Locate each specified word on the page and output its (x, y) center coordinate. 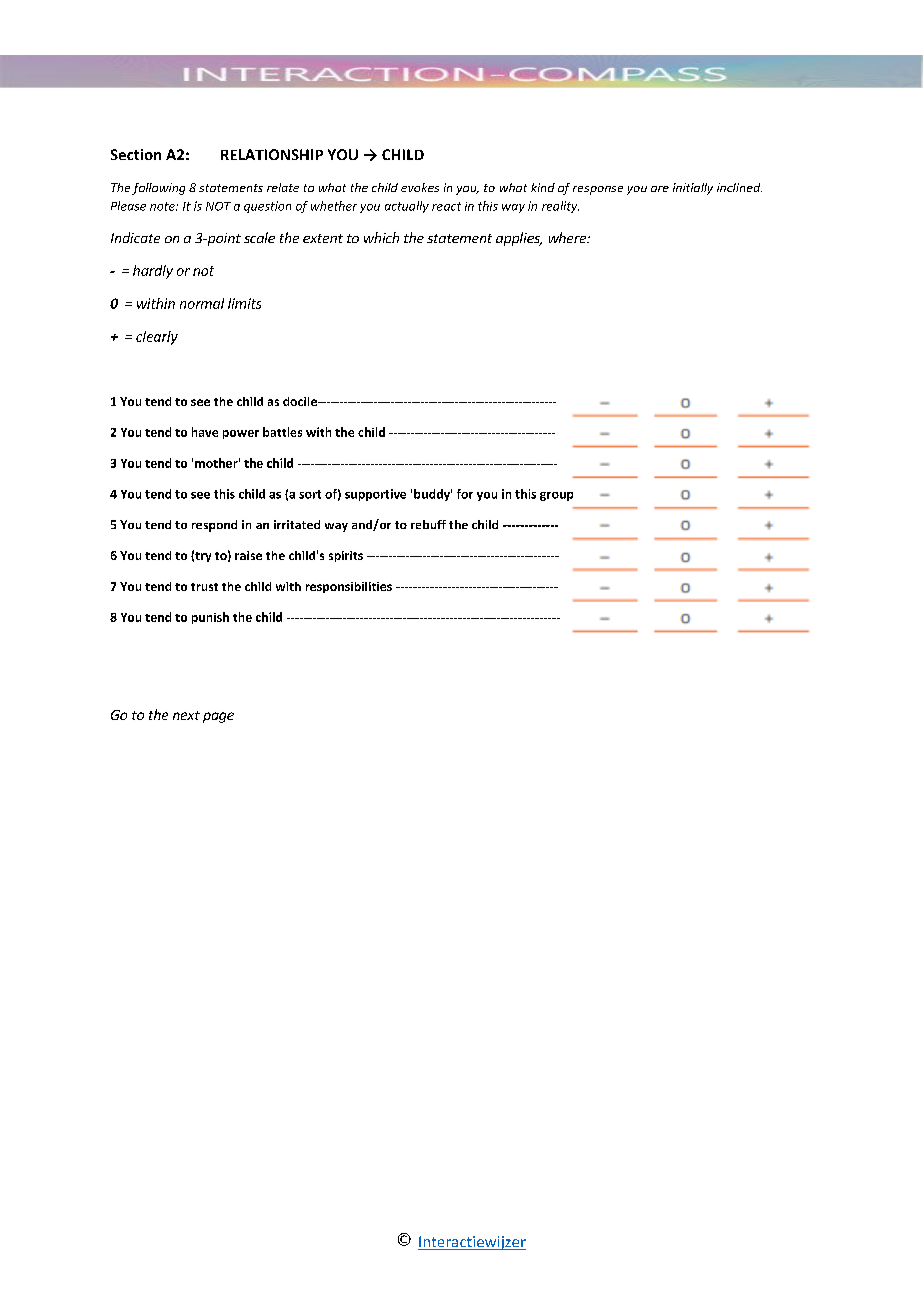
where (569, 237)
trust (204, 587)
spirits (346, 556)
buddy (433, 495)
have (205, 432)
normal (202, 303)
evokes (420, 187)
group (556, 496)
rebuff (428, 524)
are (660, 189)
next (186, 715)
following (158, 189)
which (381, 237)
